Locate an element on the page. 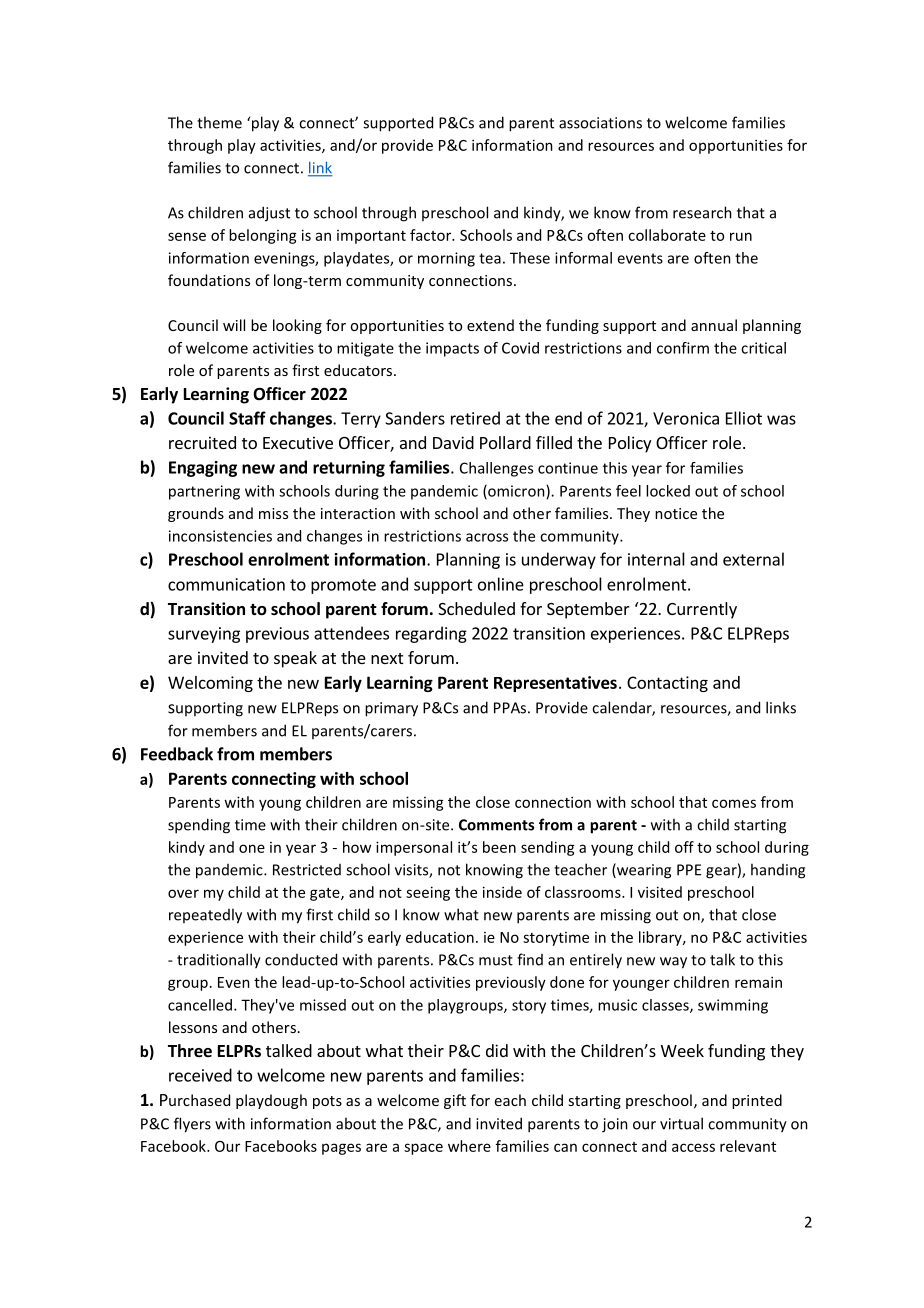  theme is located at coordinates (219, 122).
